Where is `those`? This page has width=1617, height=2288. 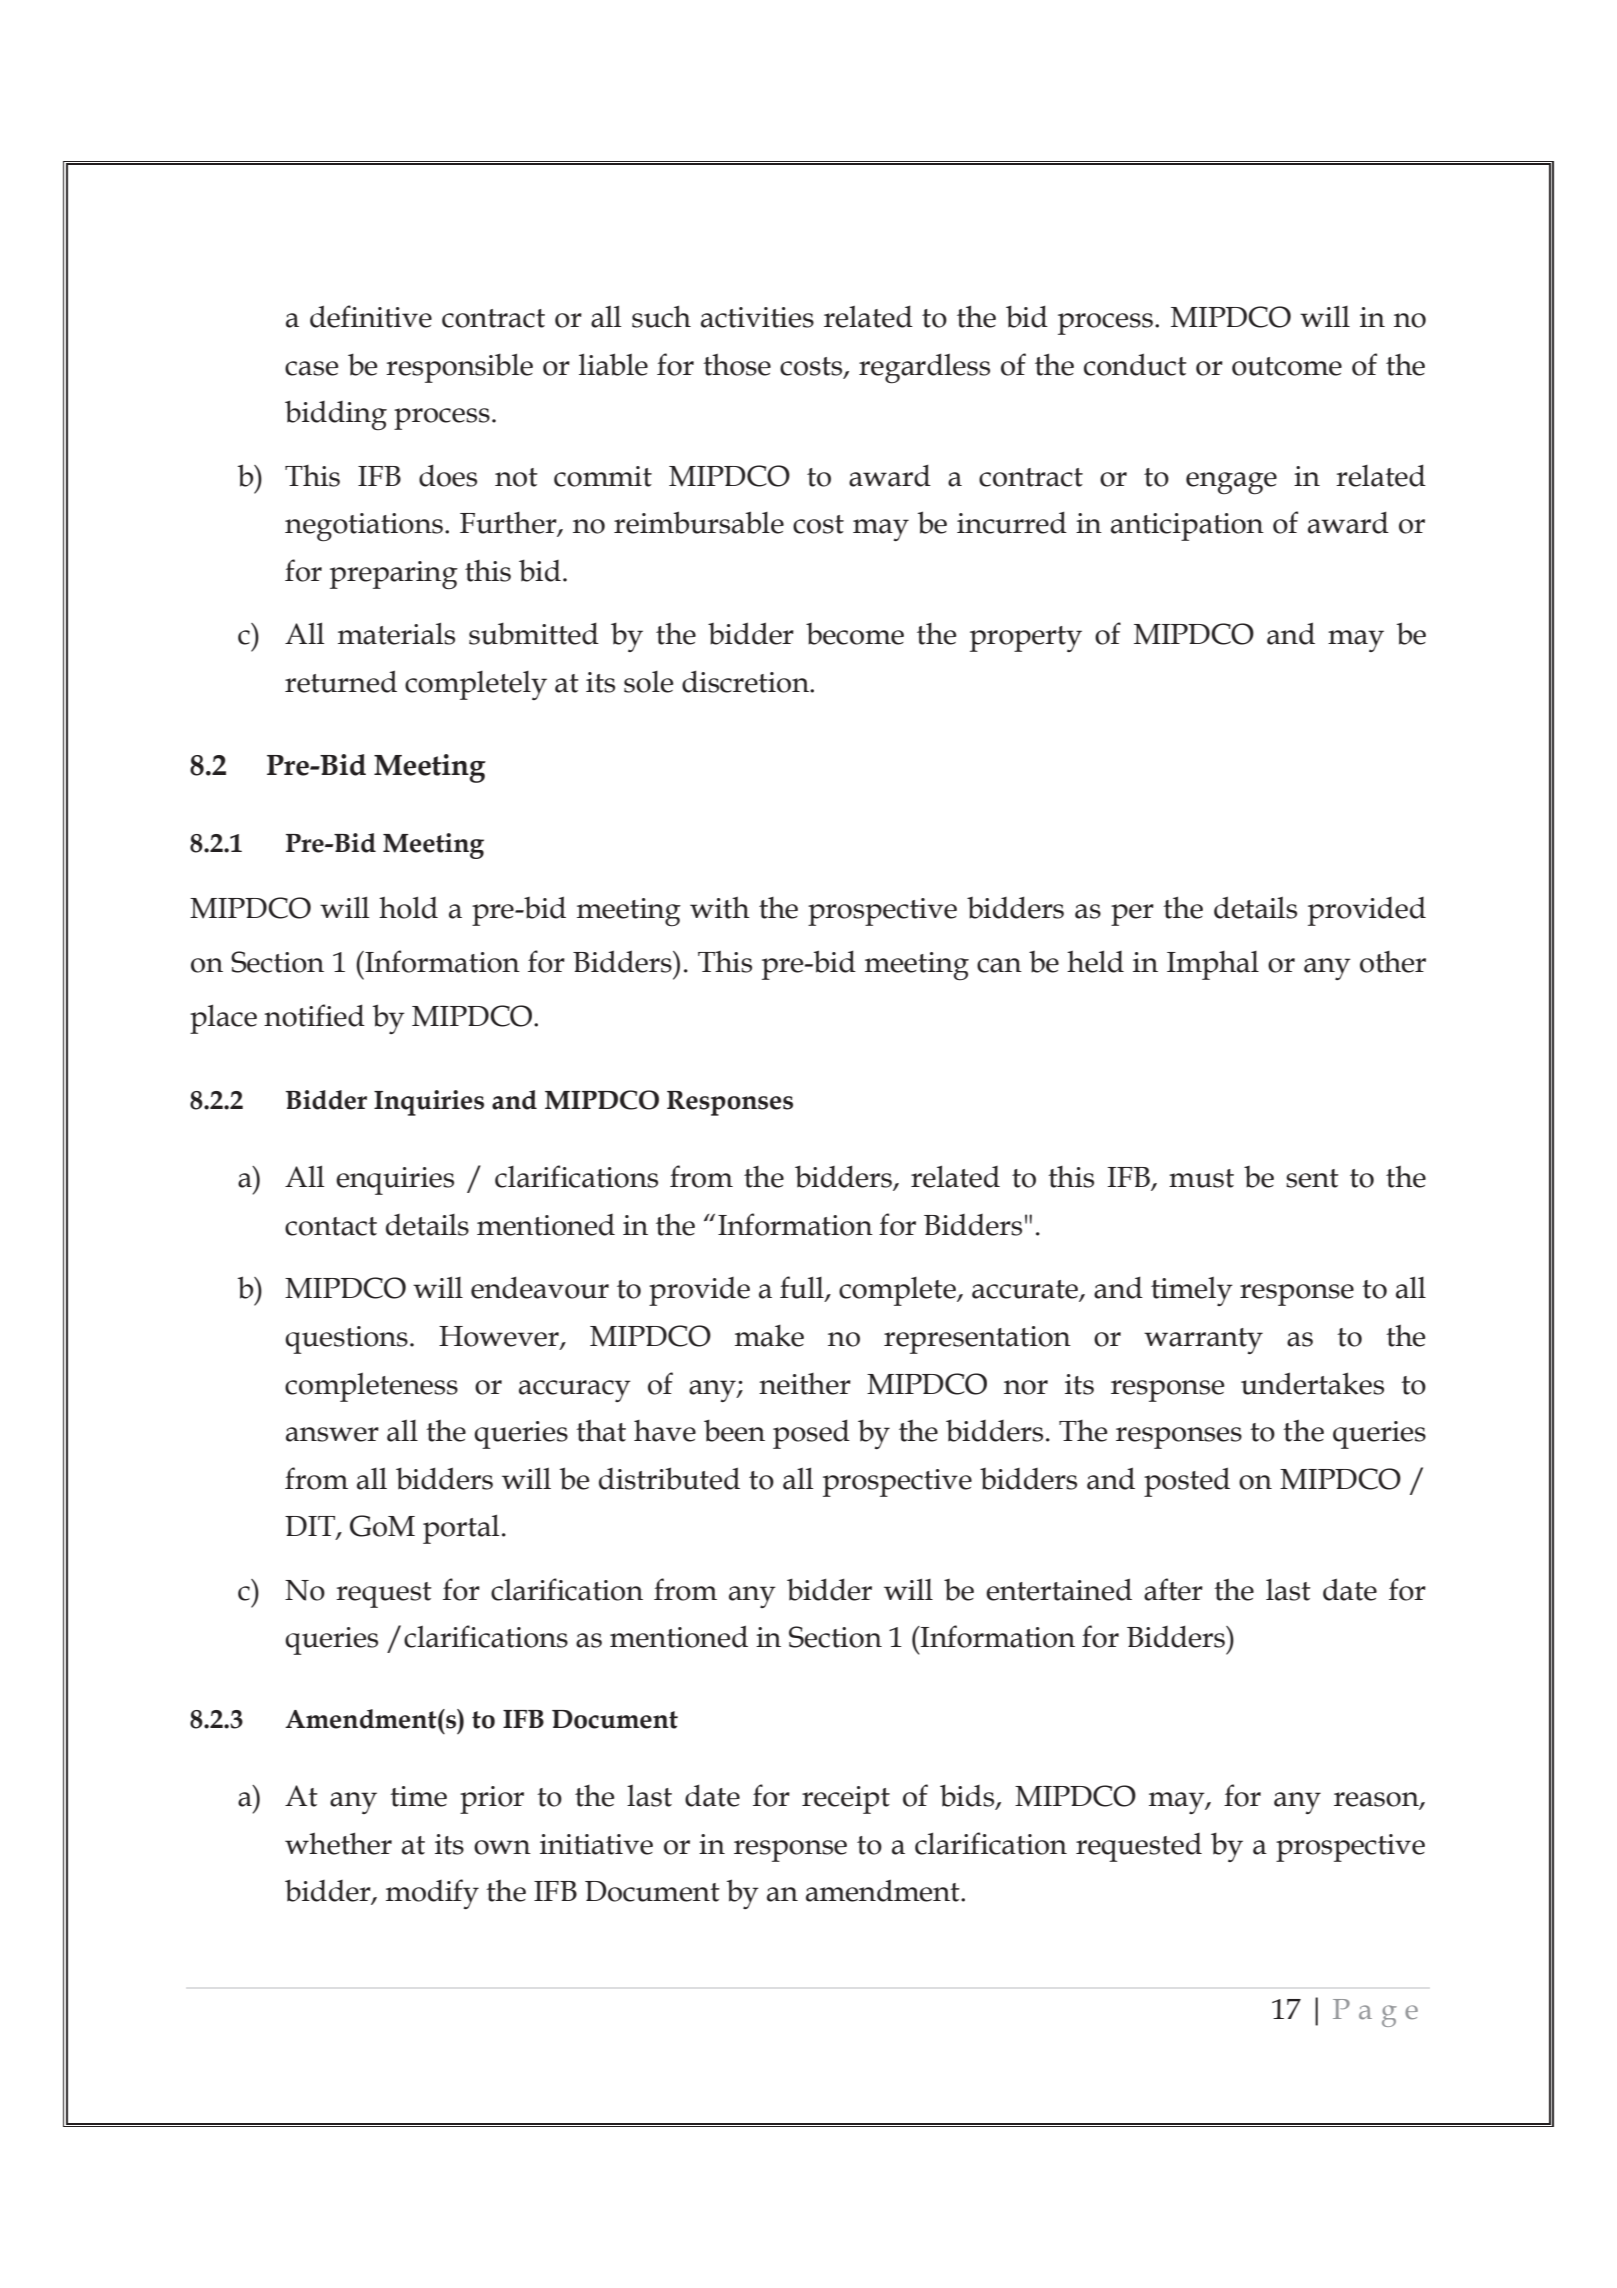 those is located at coordinates (737, 364).
